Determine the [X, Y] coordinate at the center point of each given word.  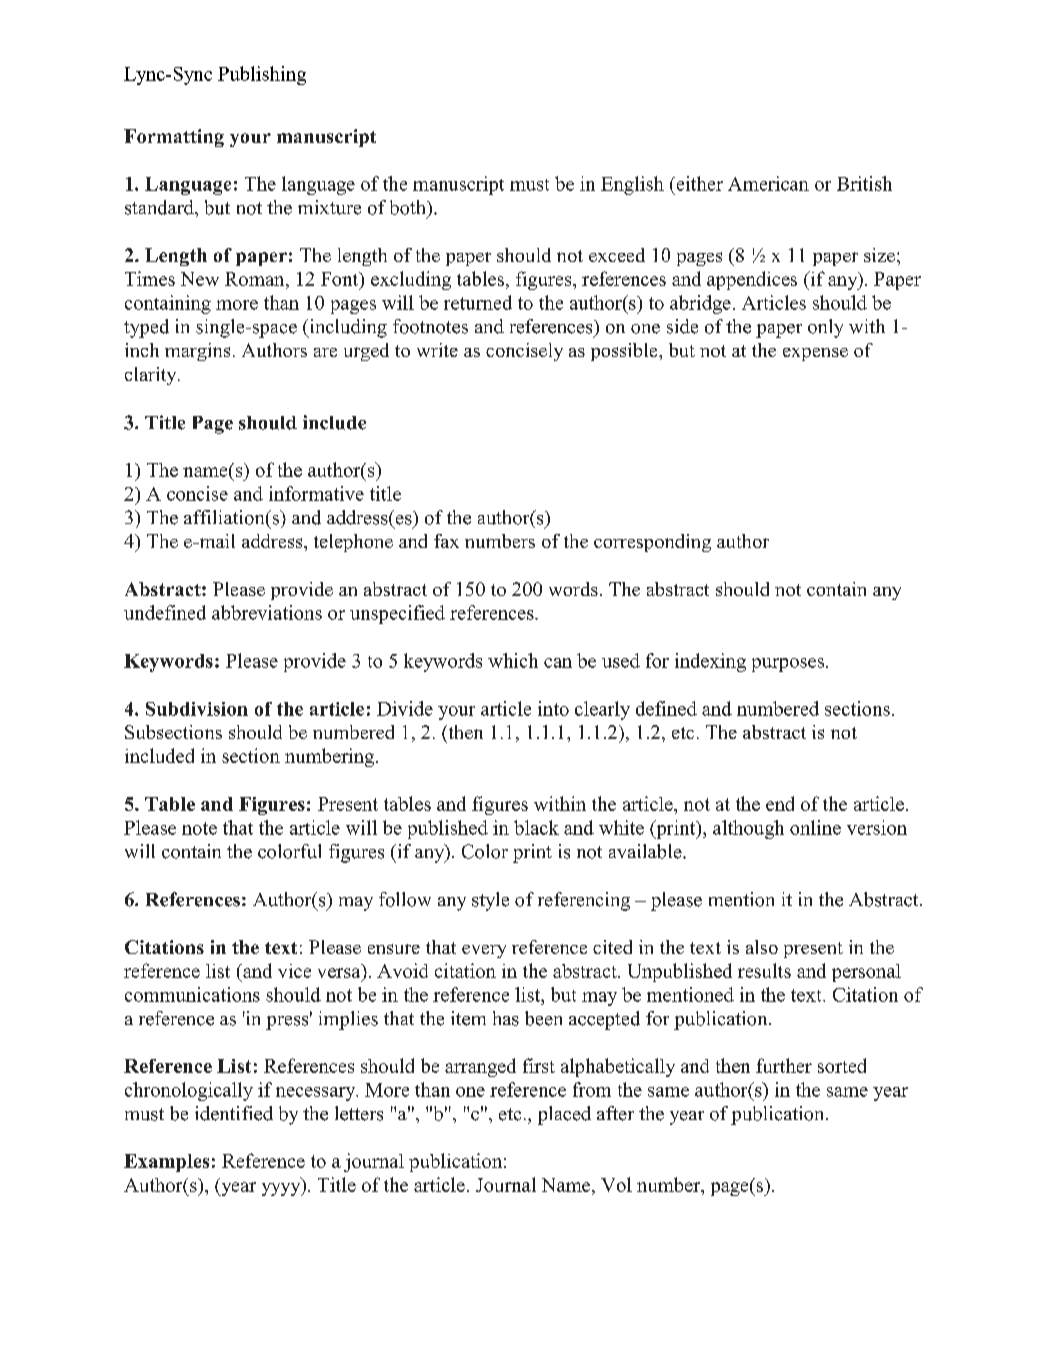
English [632, 185]
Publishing [262, 75]
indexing [710, 662]
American [768, 183]
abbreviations [267, 612]
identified [234, 1113]
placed [564, 1115]
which [513, 660]
